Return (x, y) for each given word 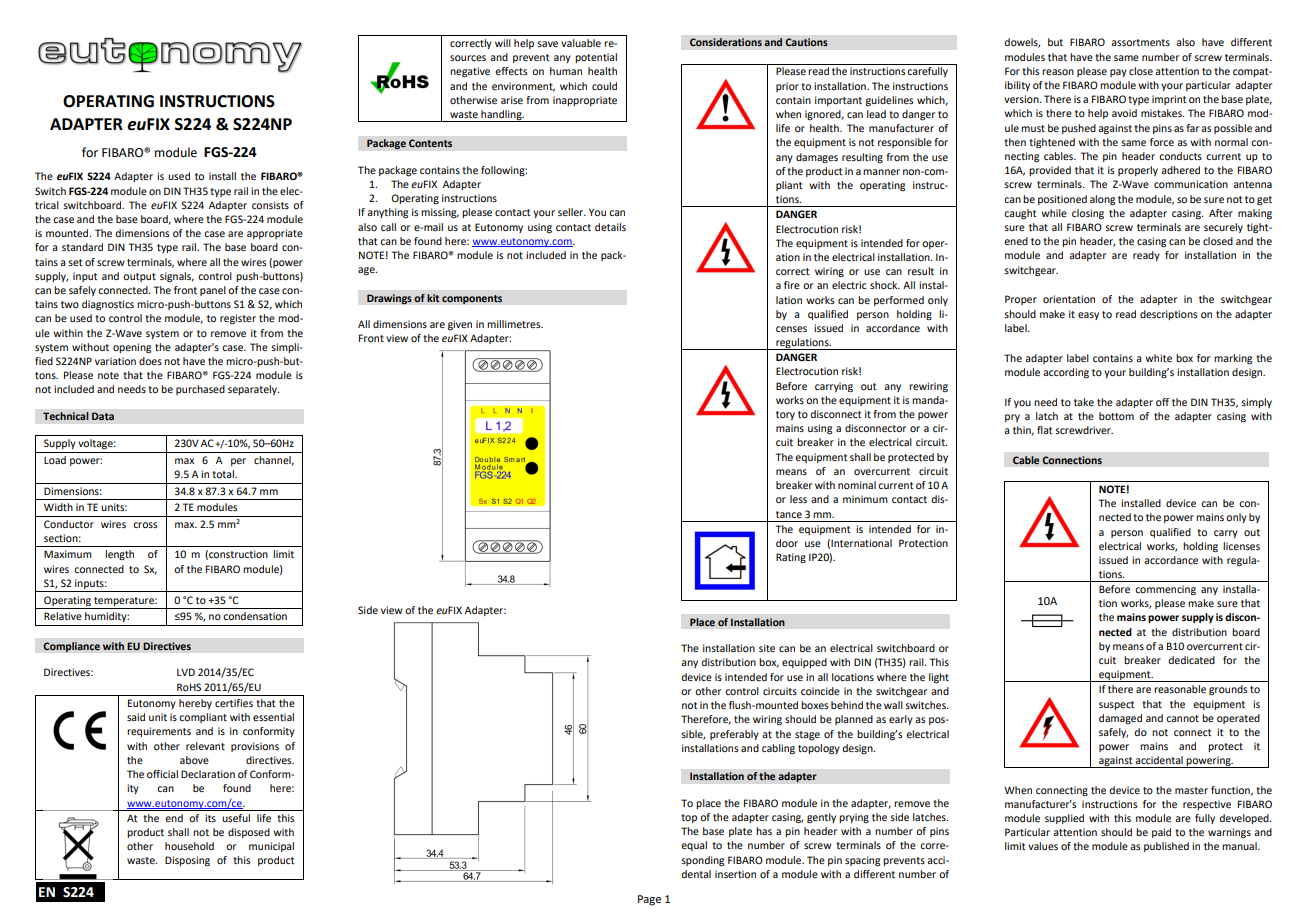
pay (1118, 73)
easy (1088, 316)
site (767, 648)
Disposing (187, 861)
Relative (63, 616)
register (238, 319)
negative (470, 72)
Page (649, 900)
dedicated (1191, 660)
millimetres (515, 324)
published (1166, 847)
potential (596, 58)
